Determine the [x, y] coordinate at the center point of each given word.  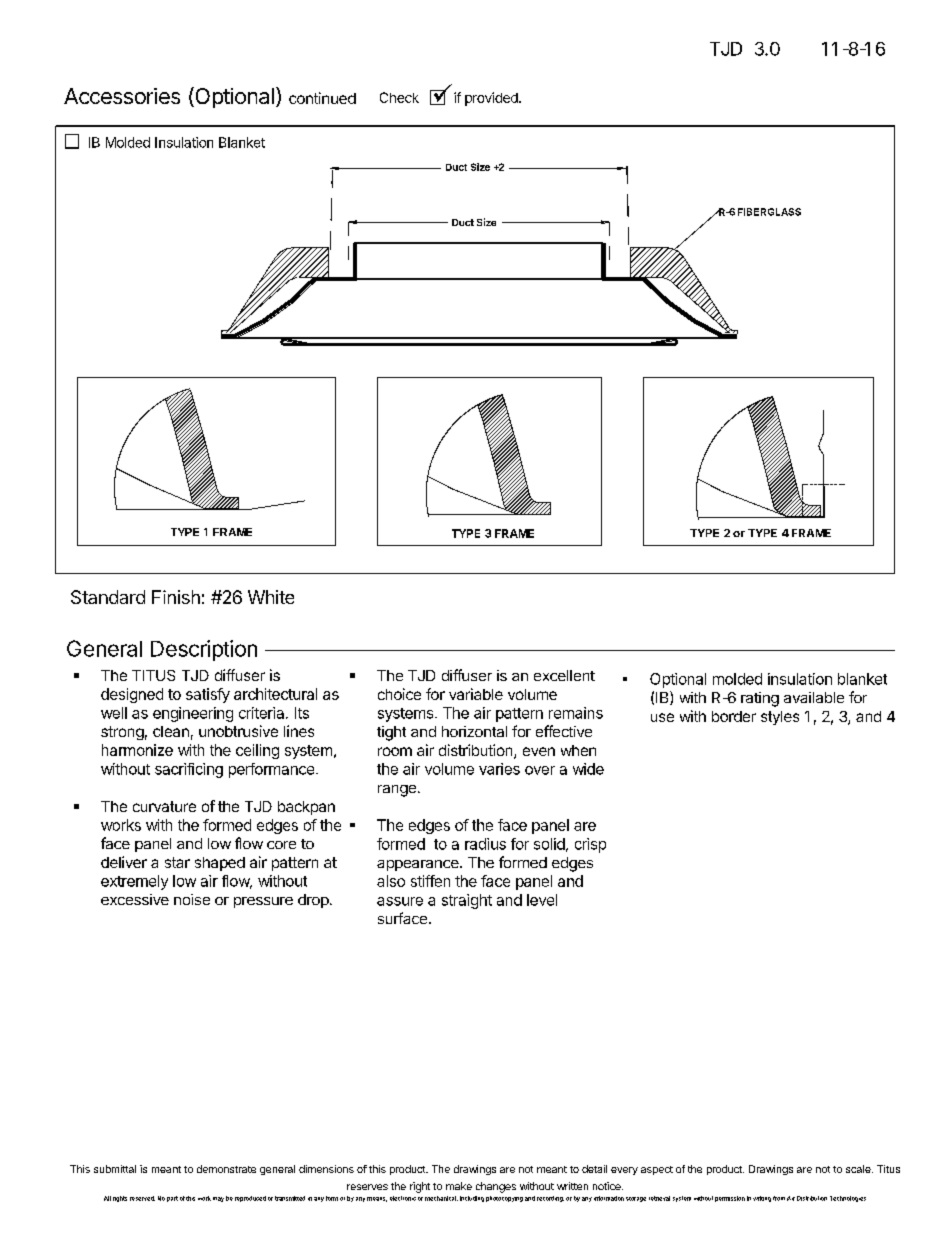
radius [485, 844]
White [271, 597]
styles [780, 718]
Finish [176, 597]
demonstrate [226, 1169]
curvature [164, 806]
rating [760, 699]
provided [492, 99]
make [459, 1186]
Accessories [122, 96]
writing [762, 1199]
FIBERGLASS [769, 212]
